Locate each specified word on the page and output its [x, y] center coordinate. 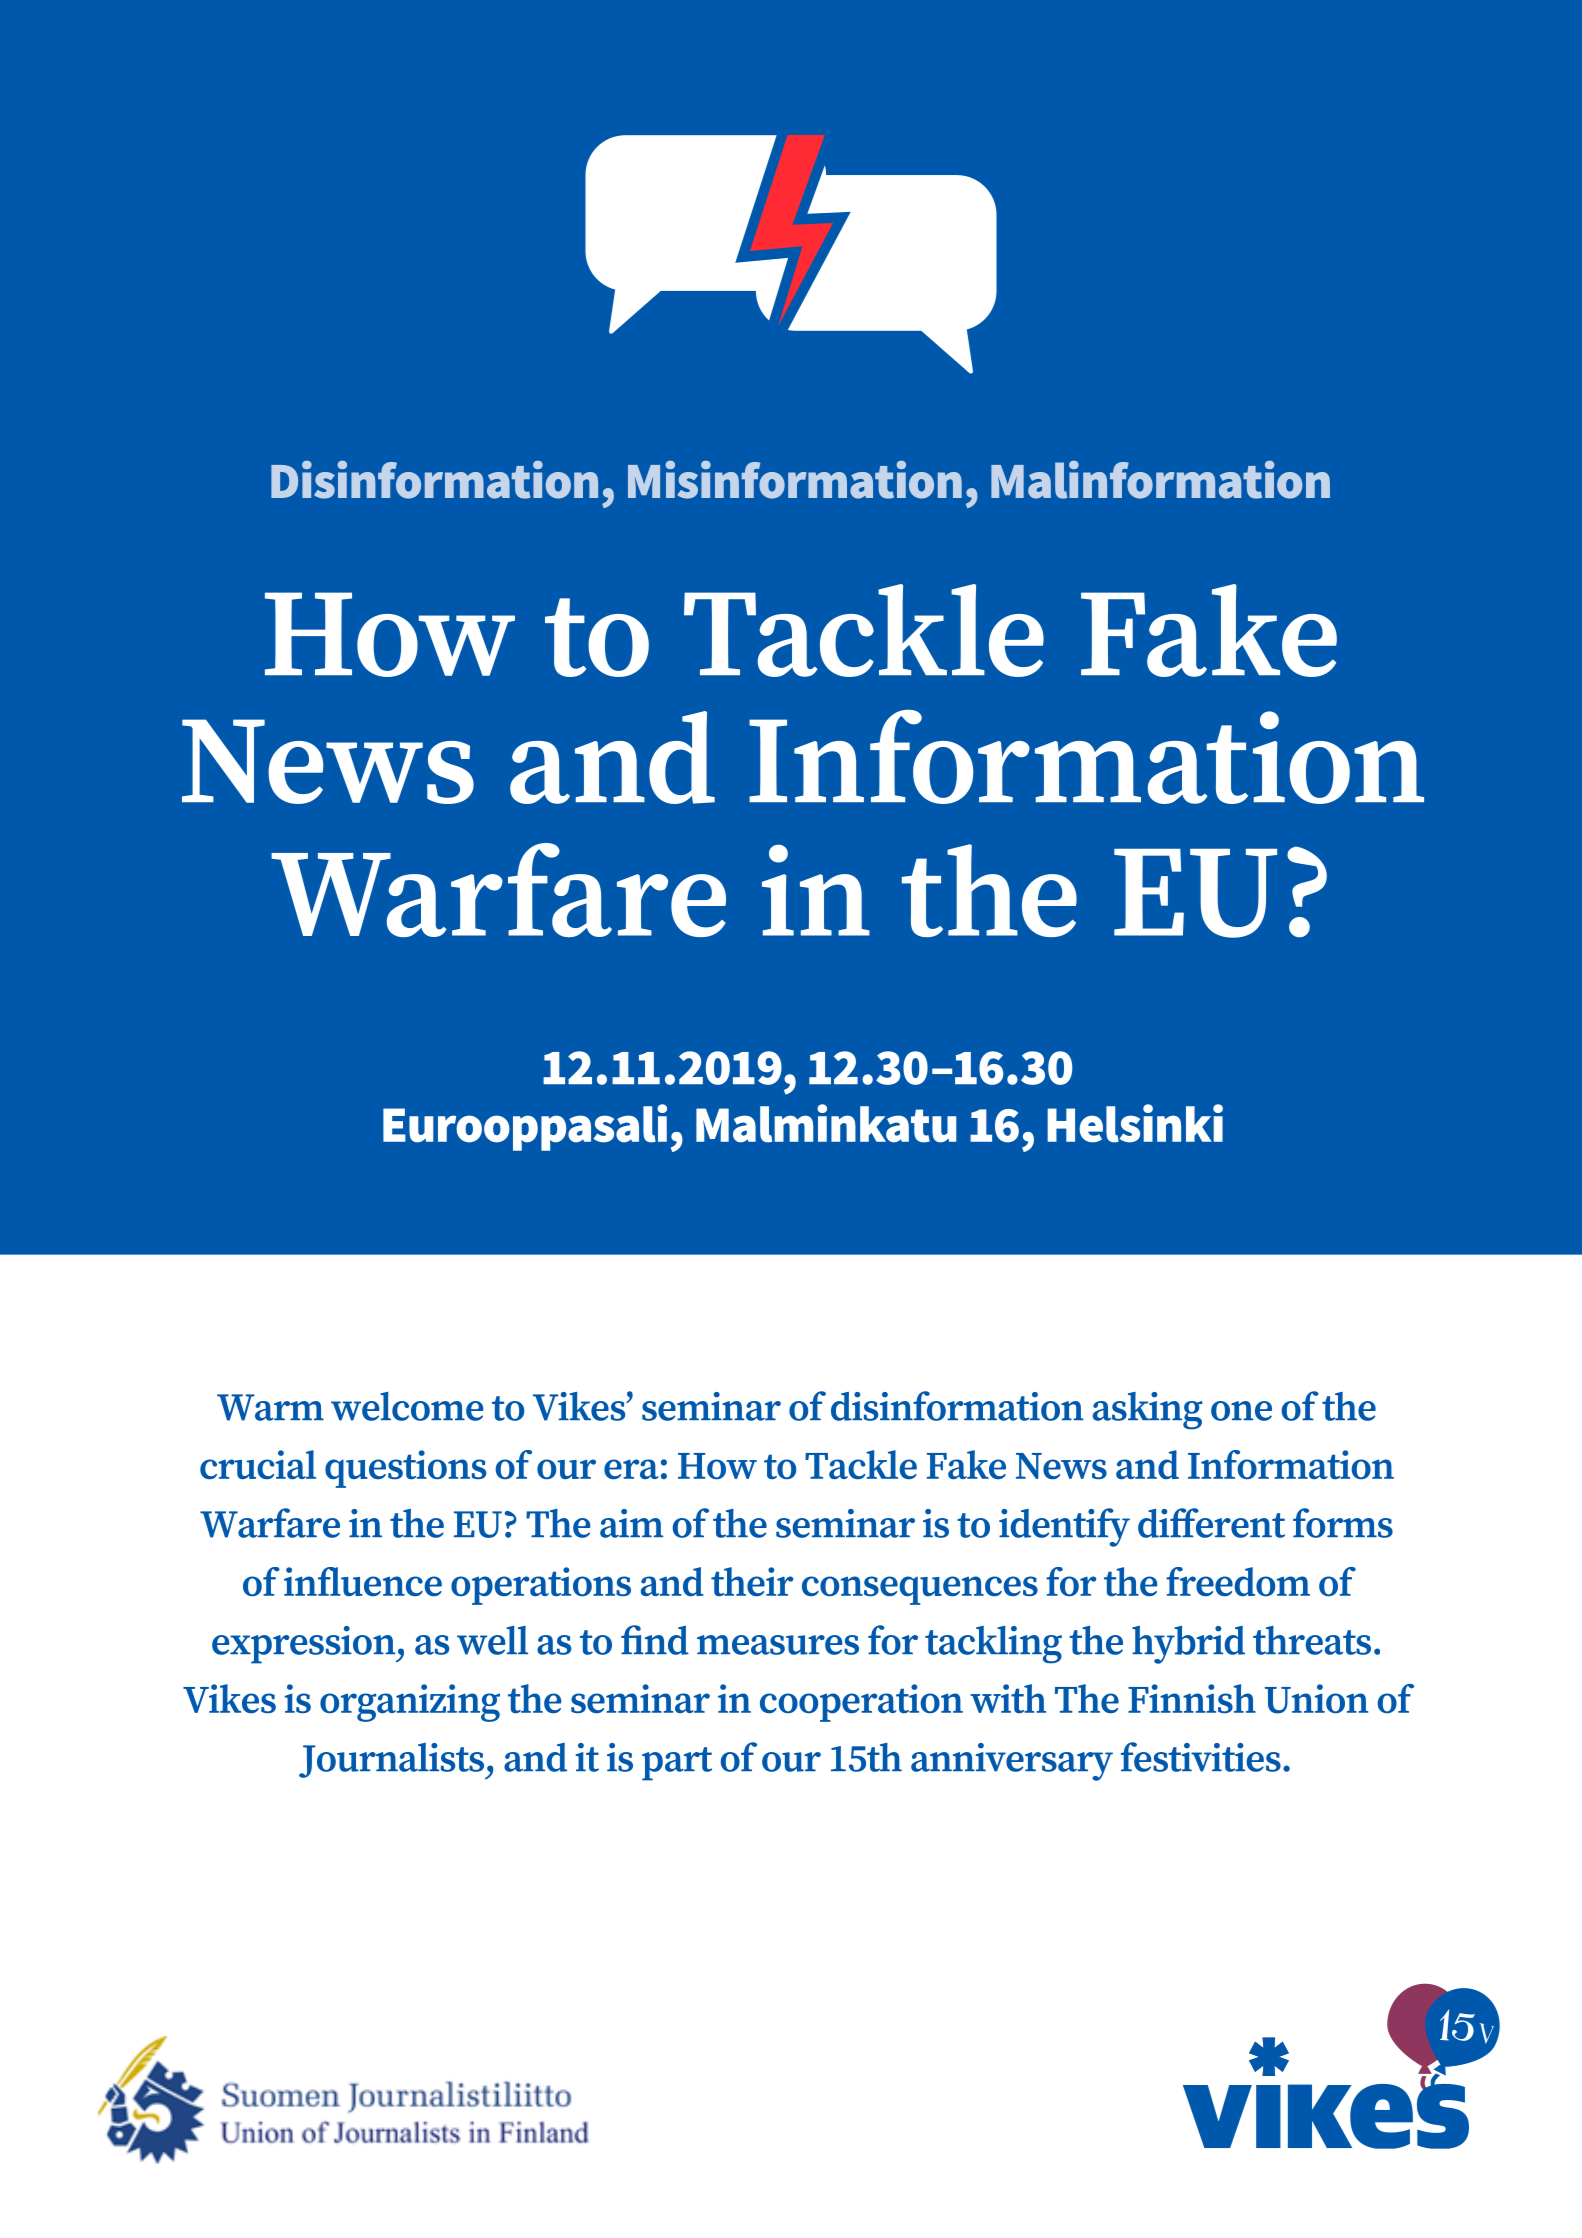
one [1241, 1411]
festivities [1201, 1757]
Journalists [393, 1761]
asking [1147, 1411]
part [677, 1764]
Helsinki [1135, 1123]
